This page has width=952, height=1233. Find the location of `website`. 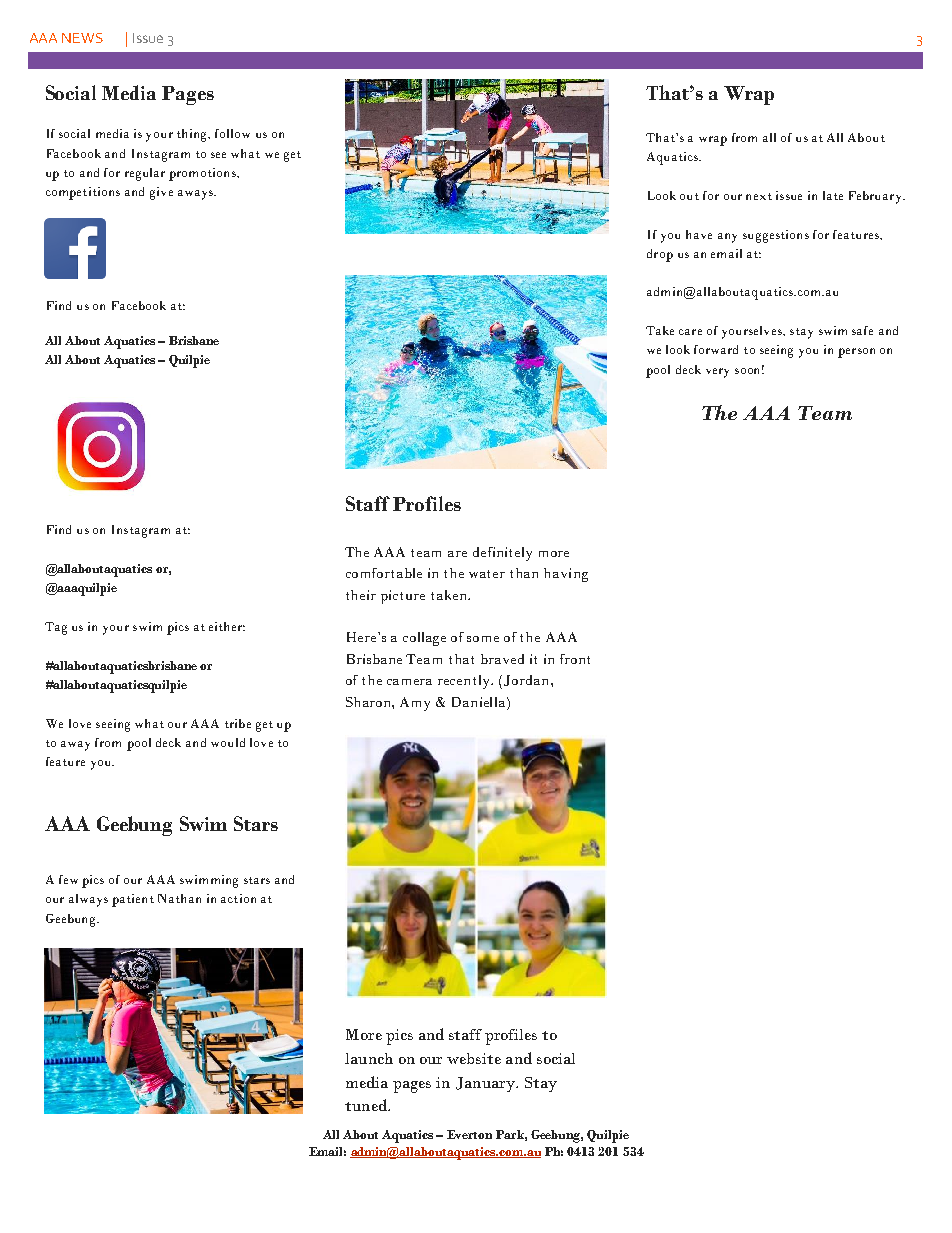

website is located at coordinates (474, 1058).
